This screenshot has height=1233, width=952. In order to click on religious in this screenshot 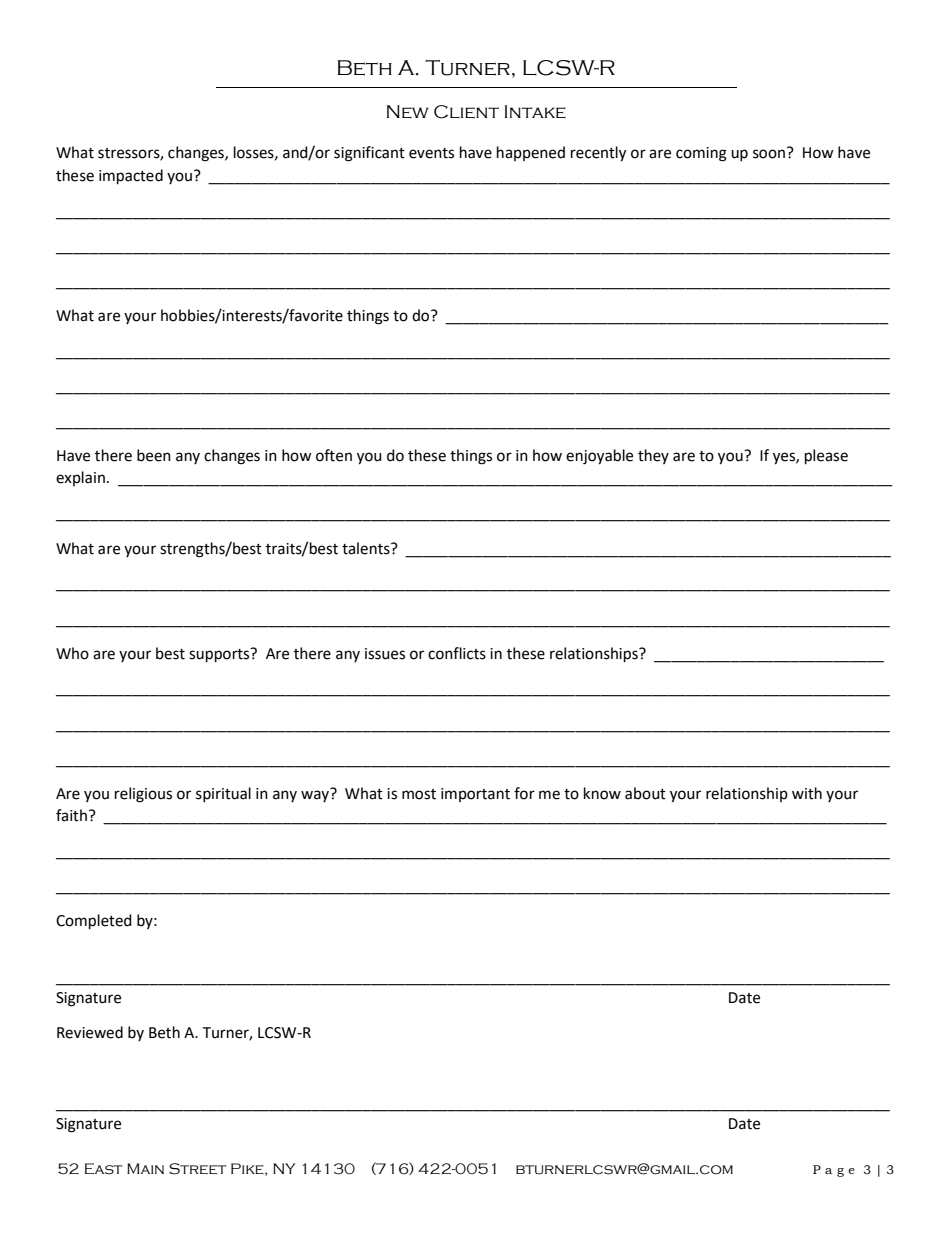, I will do `click(143, 795)`.
